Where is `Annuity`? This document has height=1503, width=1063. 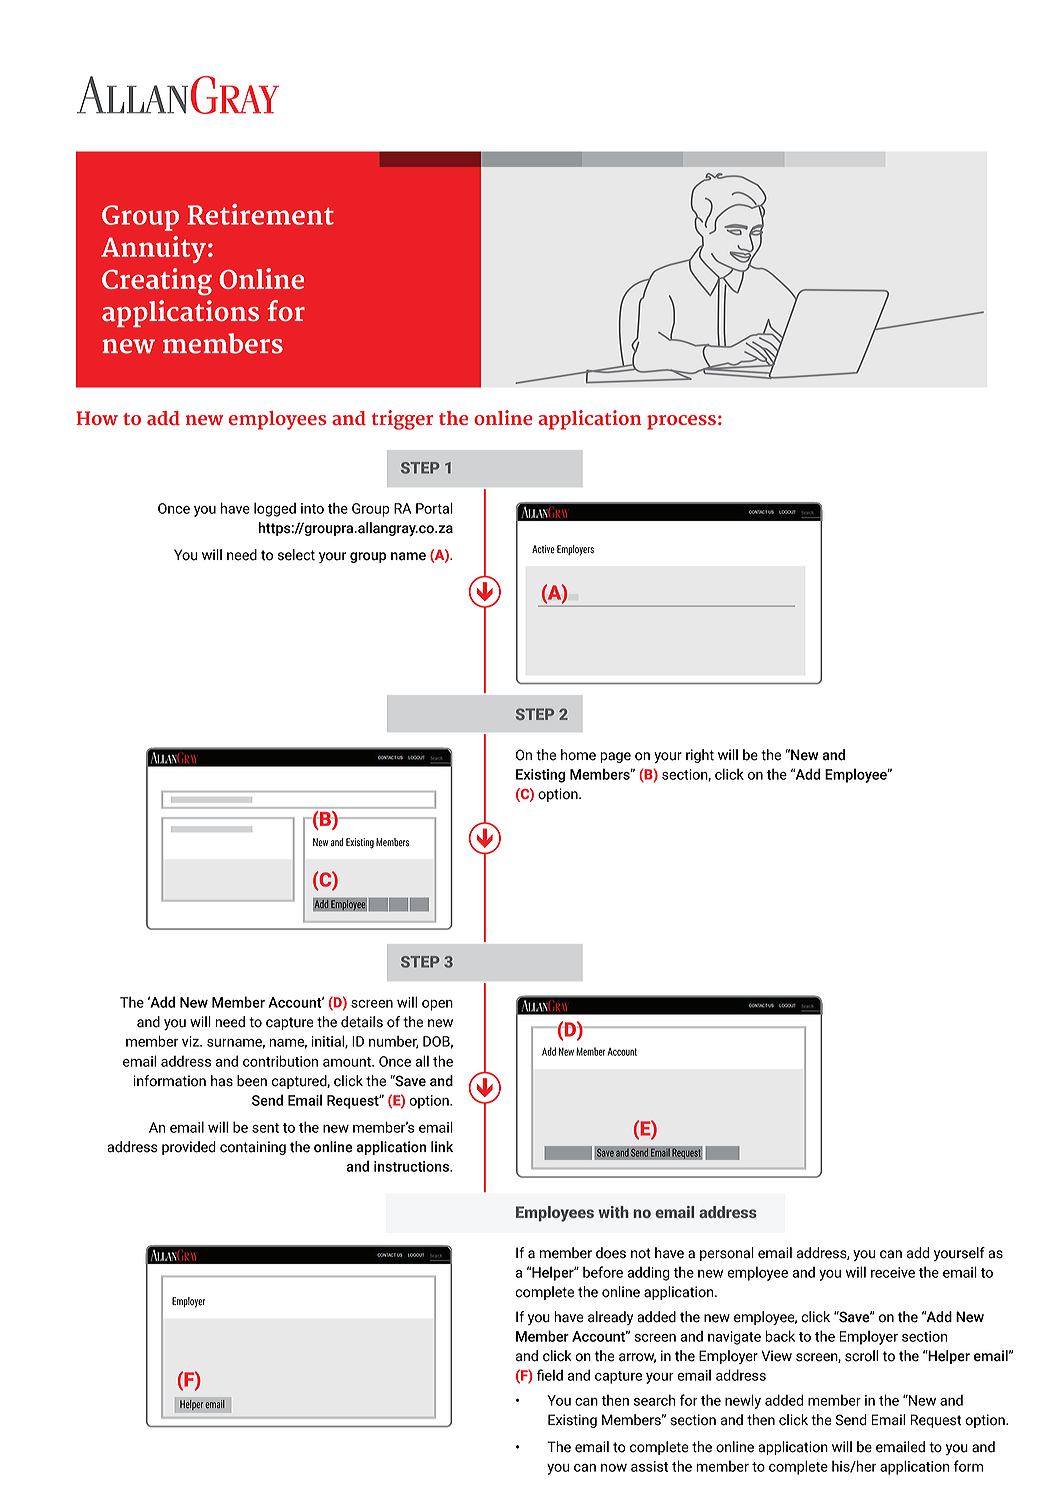 Annuity is located at coordinates (153, 249).
